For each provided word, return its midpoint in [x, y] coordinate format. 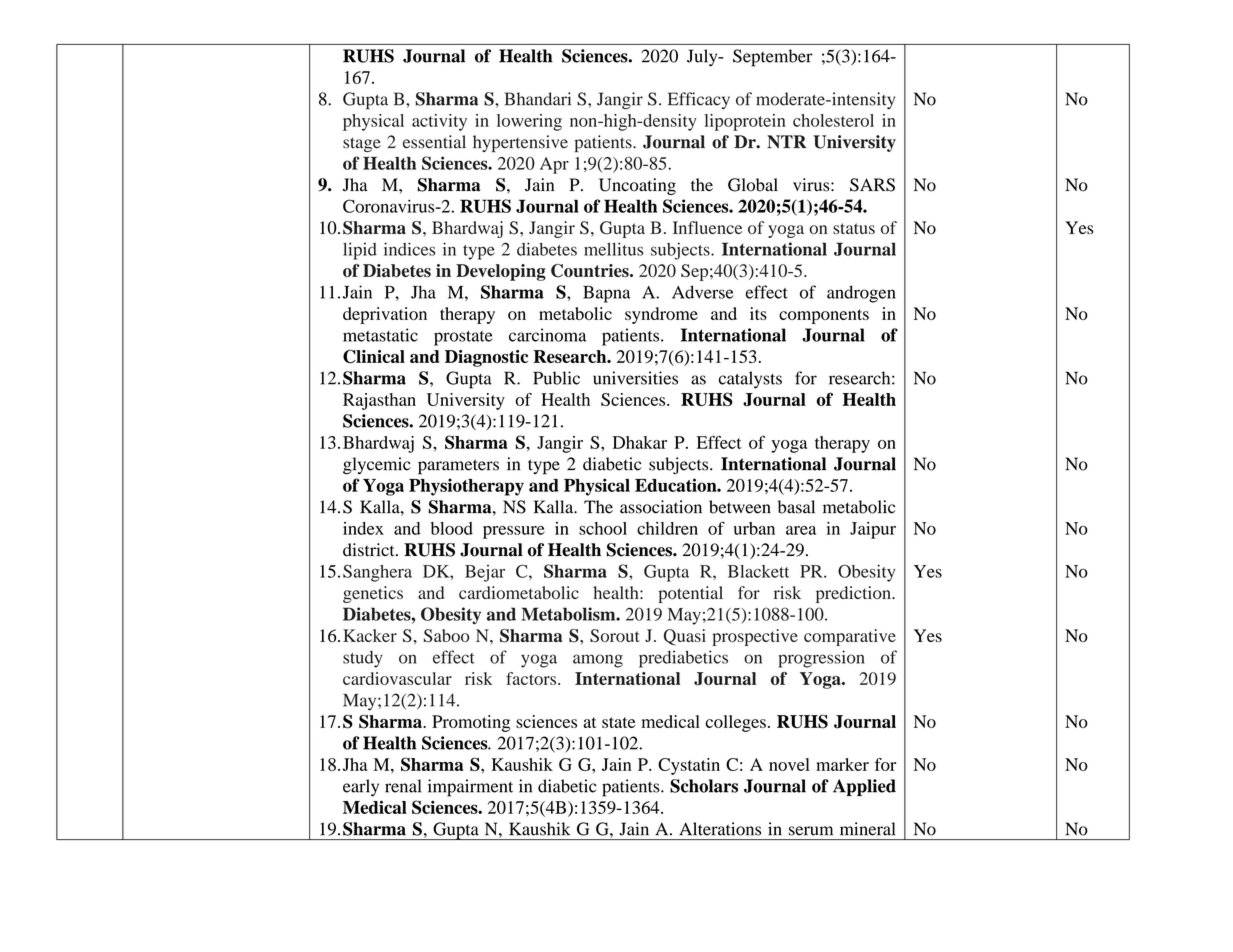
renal [403, 786]
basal [796, 507]
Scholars [704, 786]
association [661, 507]
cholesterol [833, 120]
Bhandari [538, 99]
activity [439, 122]
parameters [458, 467]
